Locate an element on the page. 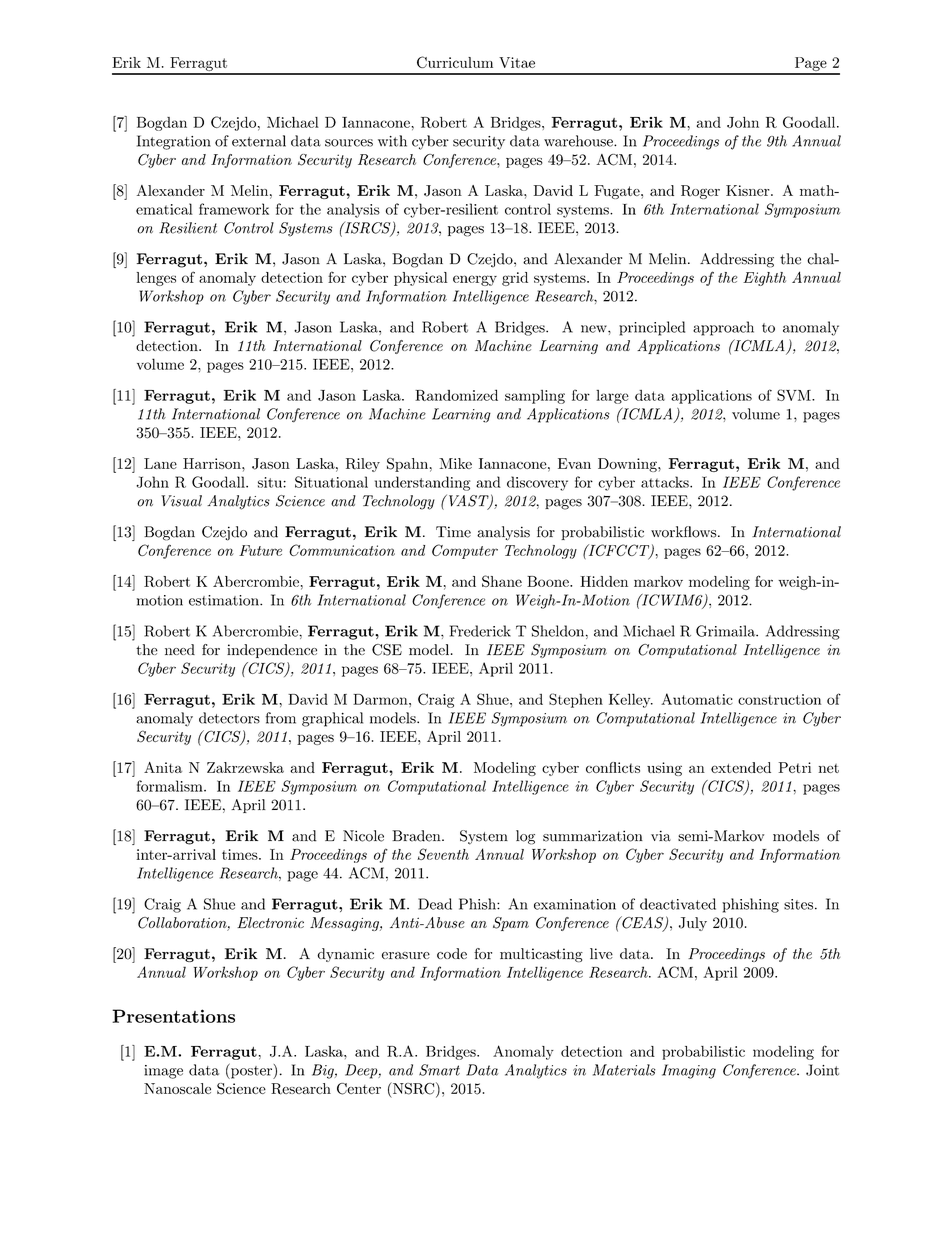 The height and width of the page is (1233, 952). extended is located at coordinates (741, 767).
